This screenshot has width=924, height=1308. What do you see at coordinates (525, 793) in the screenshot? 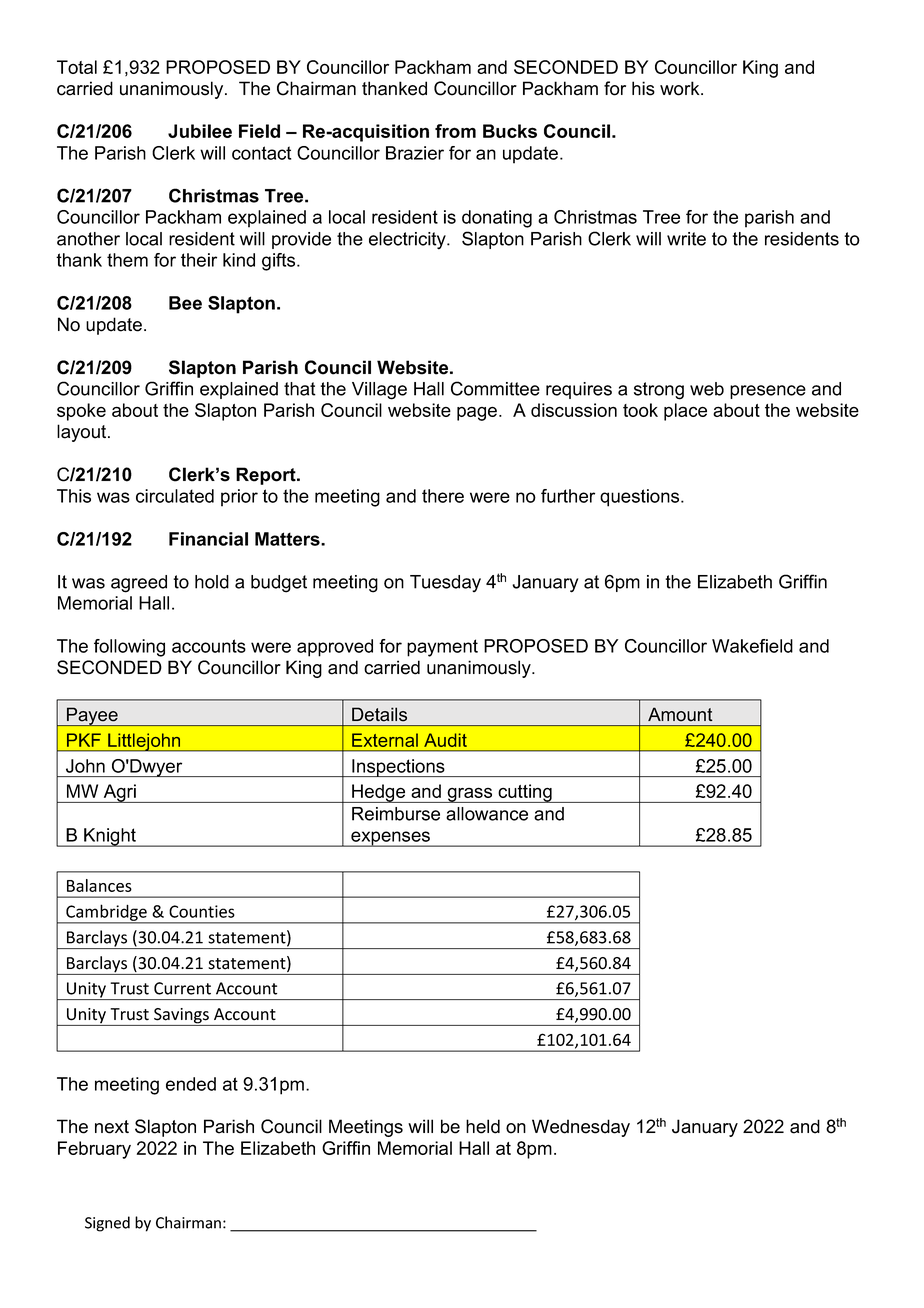
I see `cutting` at bounding box center [525, 793].
